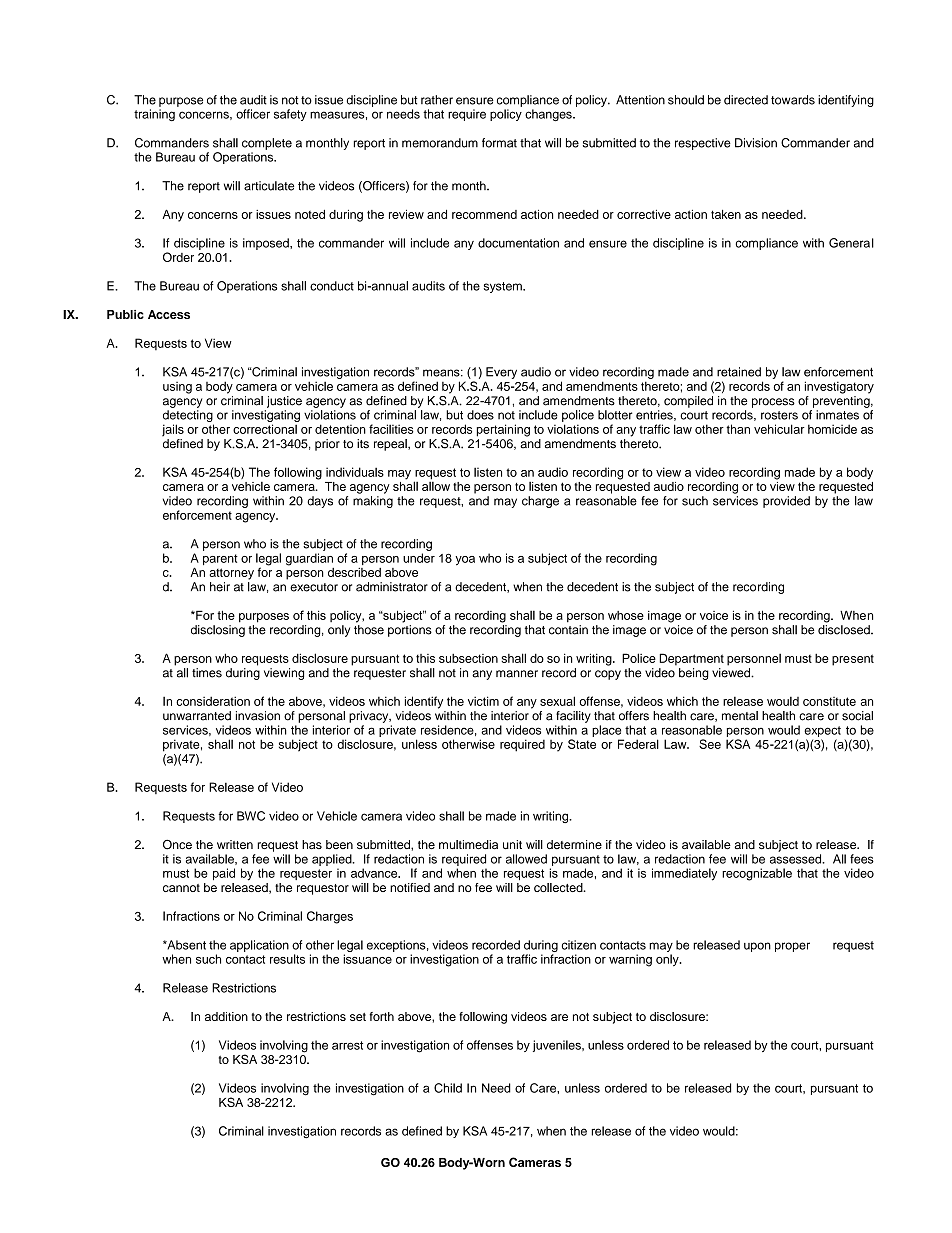 Image resolution: width=952 pixels, height=1233 pixels. What do you see at coordinates (197, 716) in the document?
I see `unwarranted` at bounding box center [197, 716].
